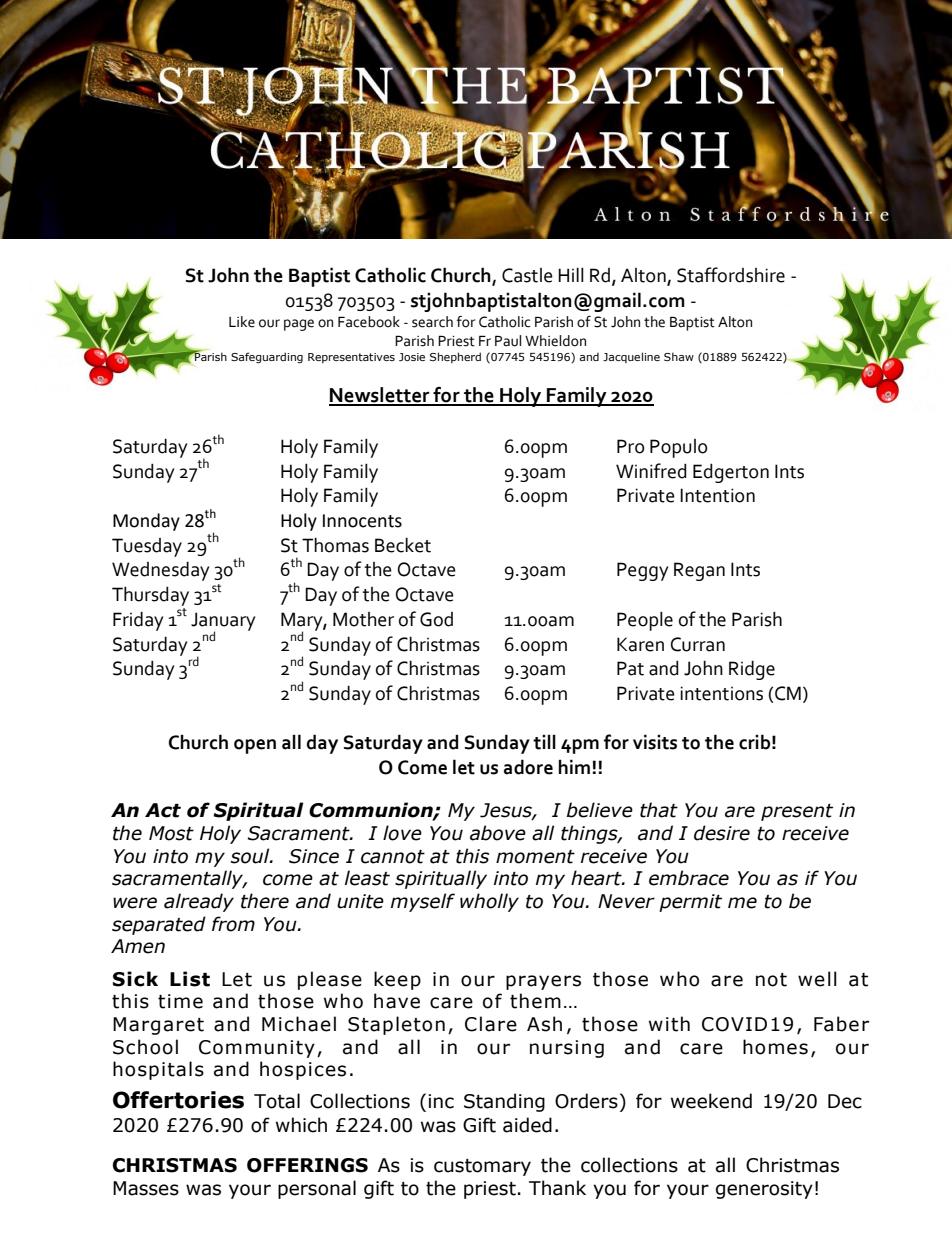 This document has height=1233, width=952. Describe the element at coordinates (190, 979) in the document. I see `List` at that location.
